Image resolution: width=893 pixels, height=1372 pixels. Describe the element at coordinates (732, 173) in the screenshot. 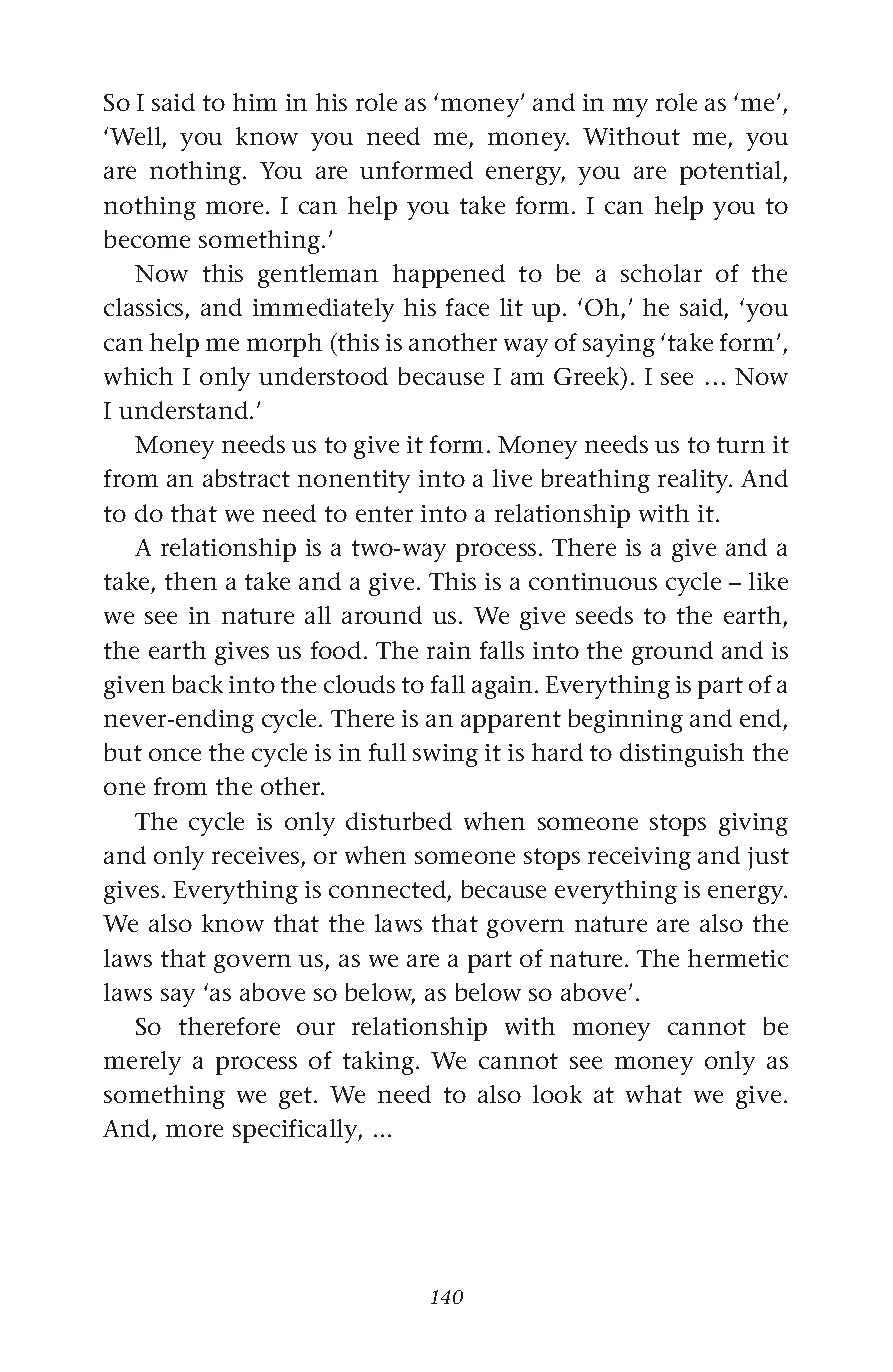

I see `potential` at that location.
